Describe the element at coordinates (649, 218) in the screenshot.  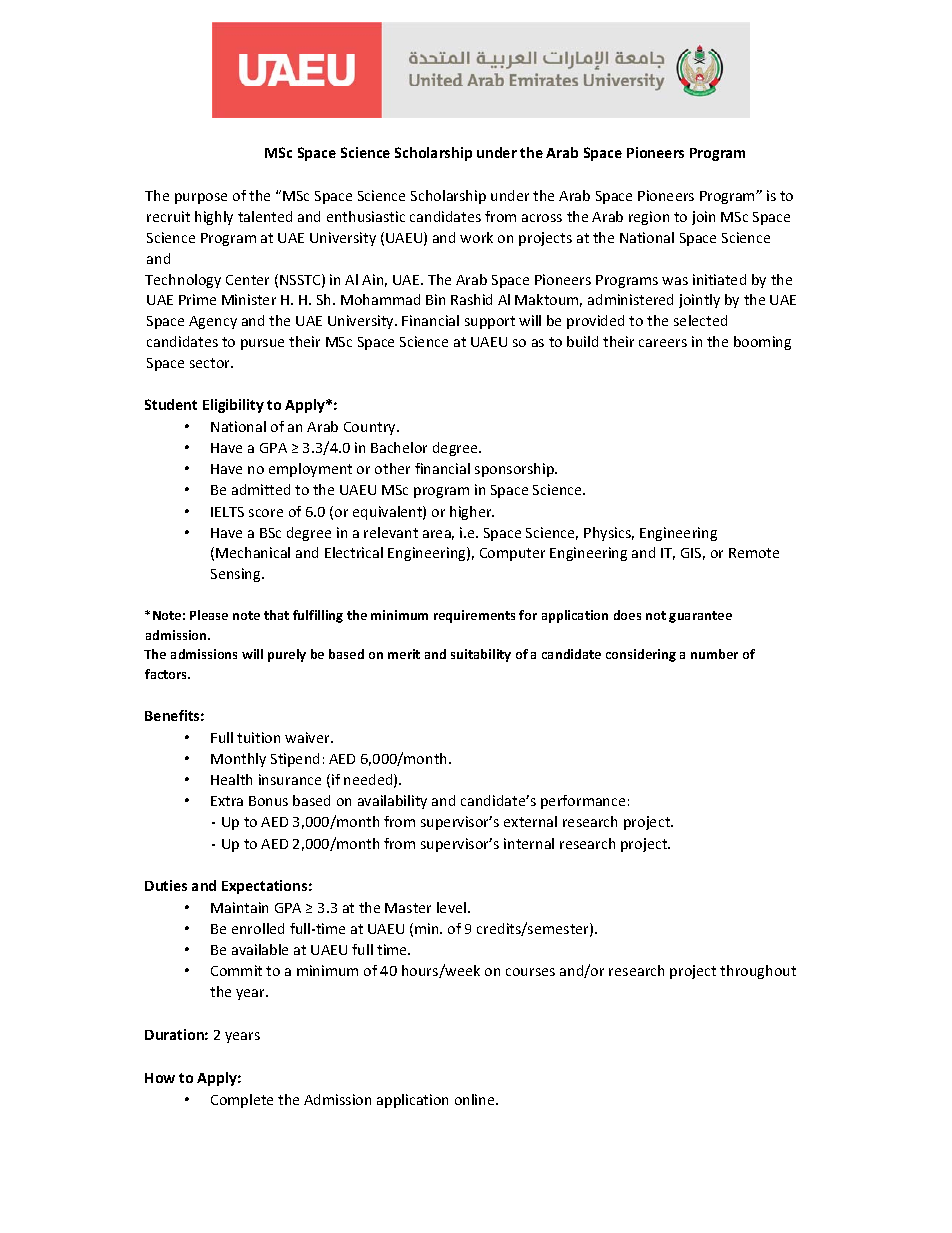
I see `region` at that location.
